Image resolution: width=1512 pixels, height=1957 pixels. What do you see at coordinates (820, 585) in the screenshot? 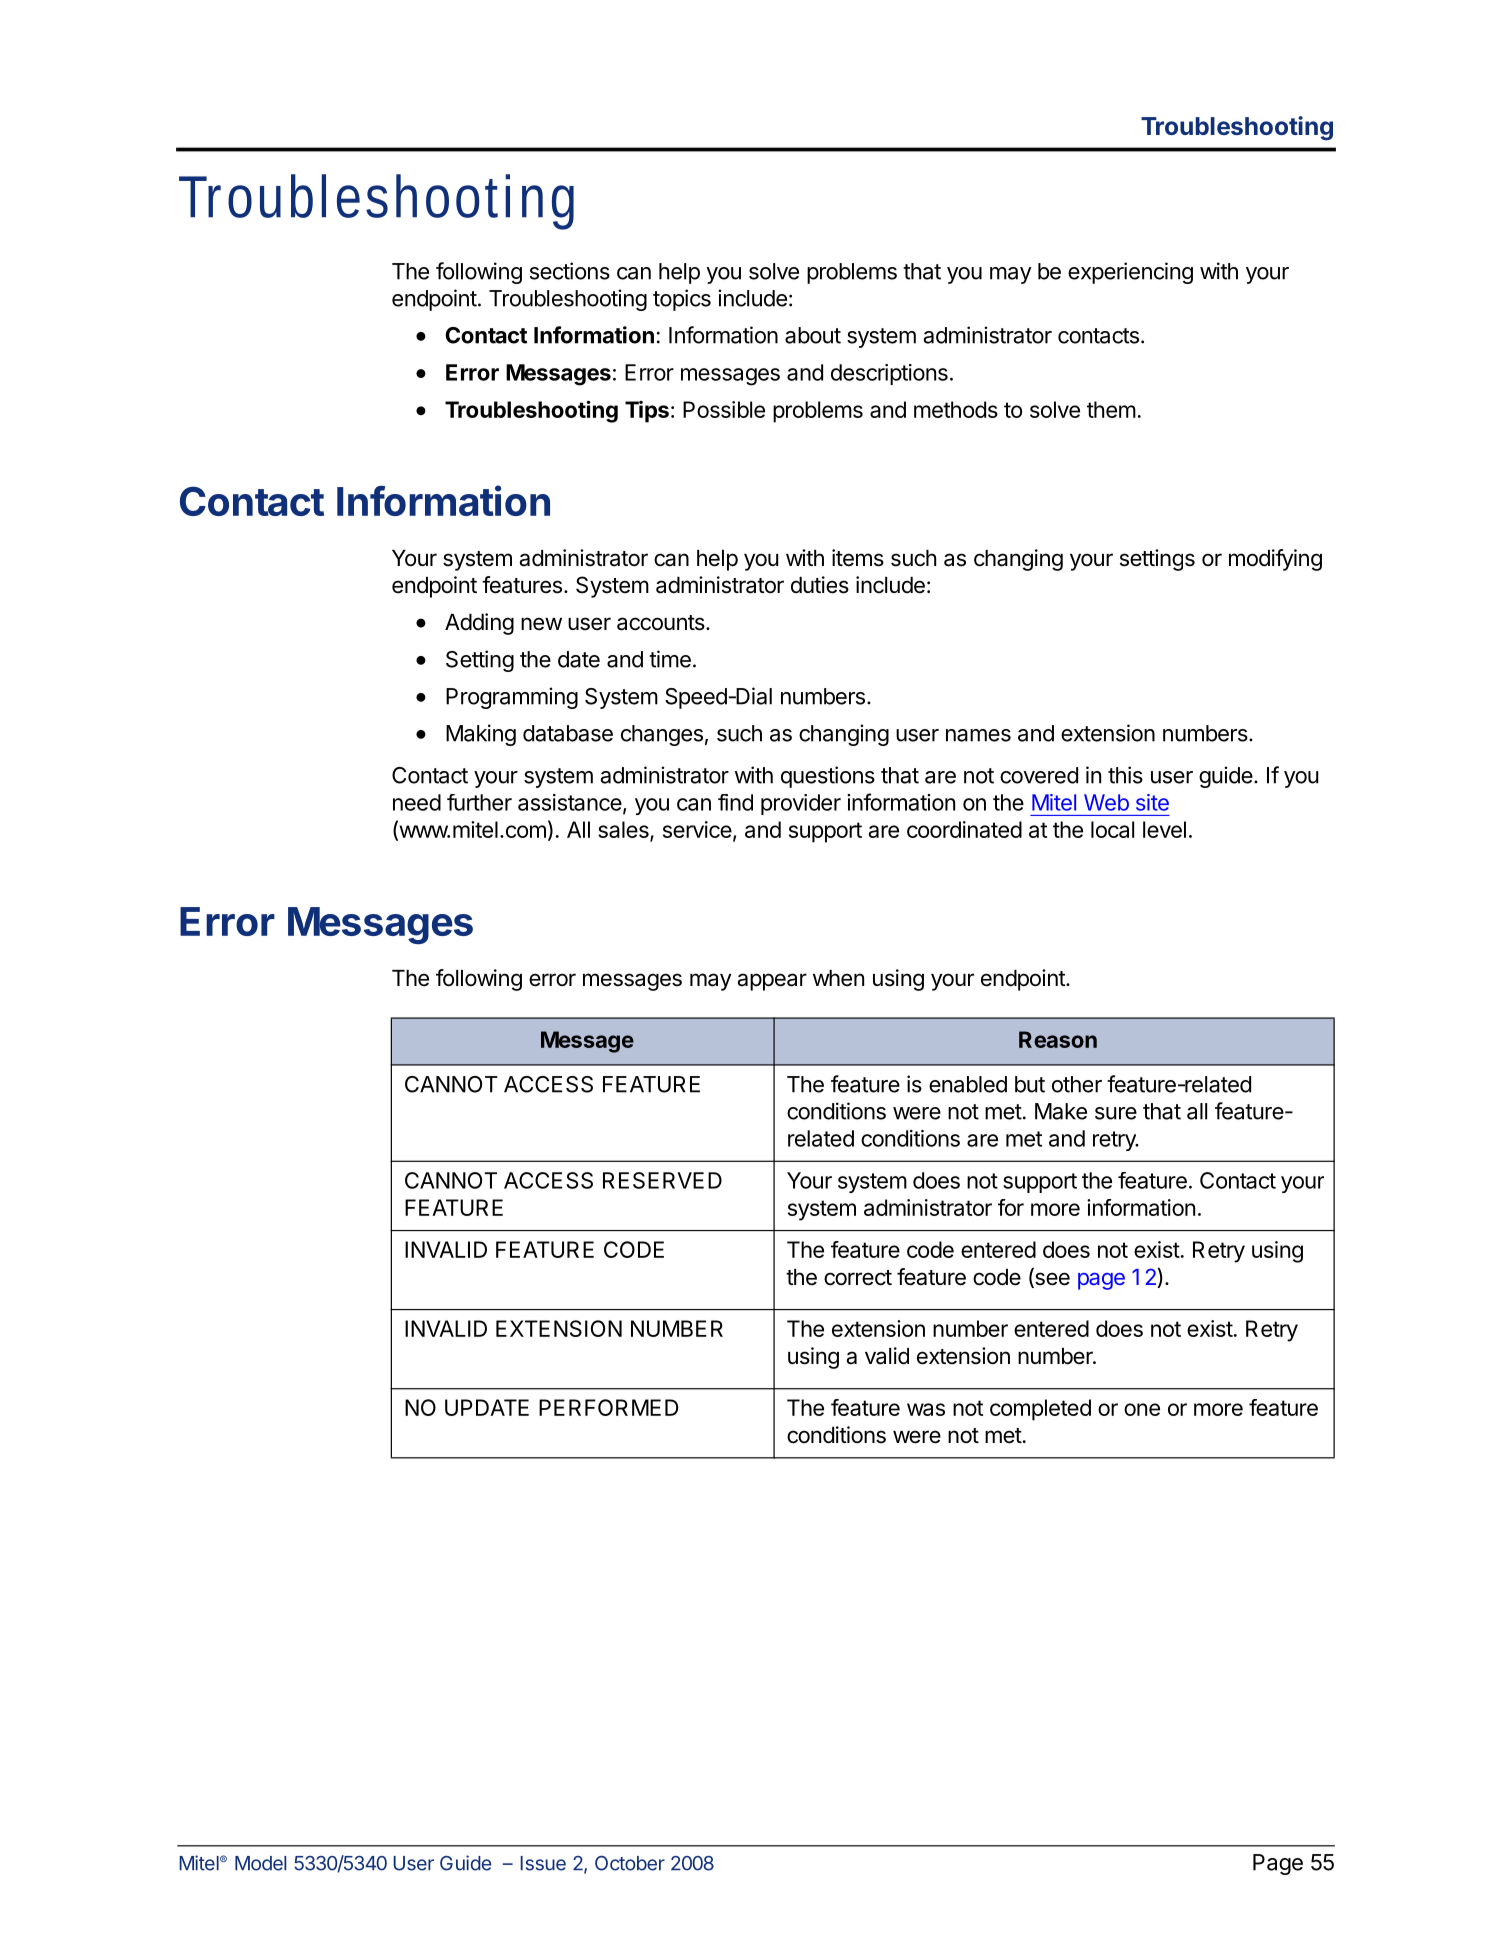
I see `duties` at bounding box center [820, 585].
